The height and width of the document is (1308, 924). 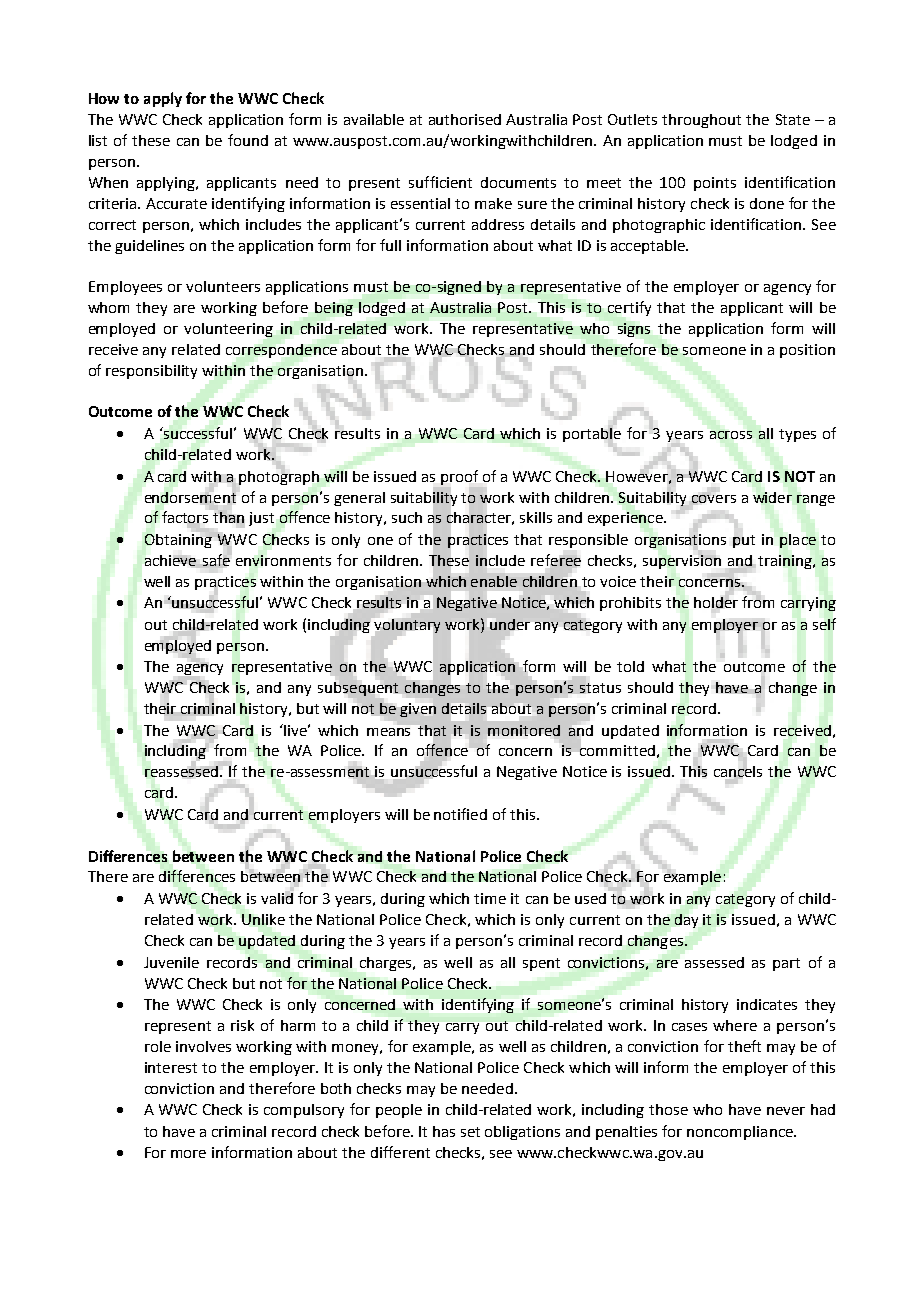 What do you see at coordinates (465, 119) in the document?
I see `authorised` at bounding box center [465, 119].
